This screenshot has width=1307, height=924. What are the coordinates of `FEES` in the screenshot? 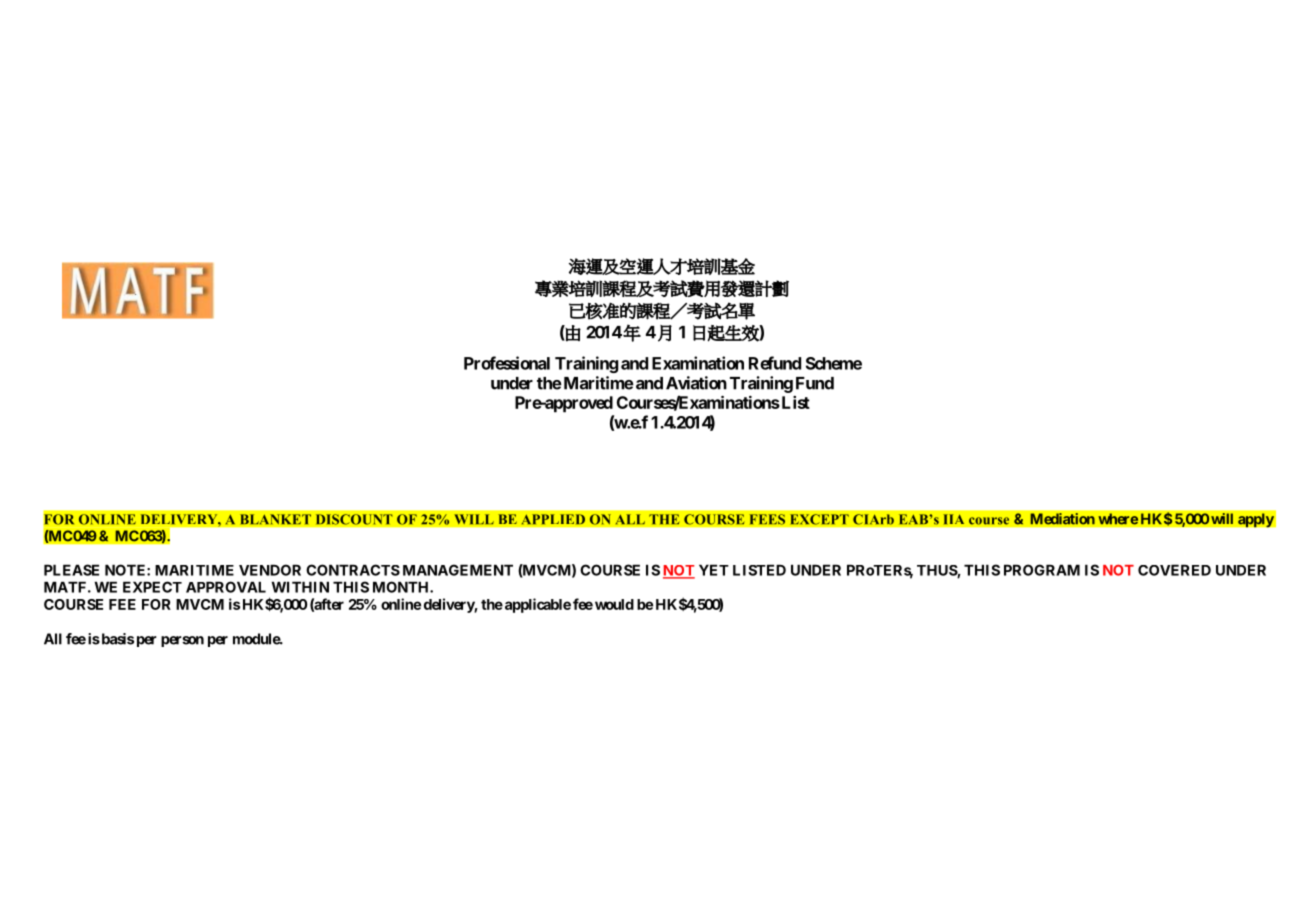 It's located at (767, 519).
